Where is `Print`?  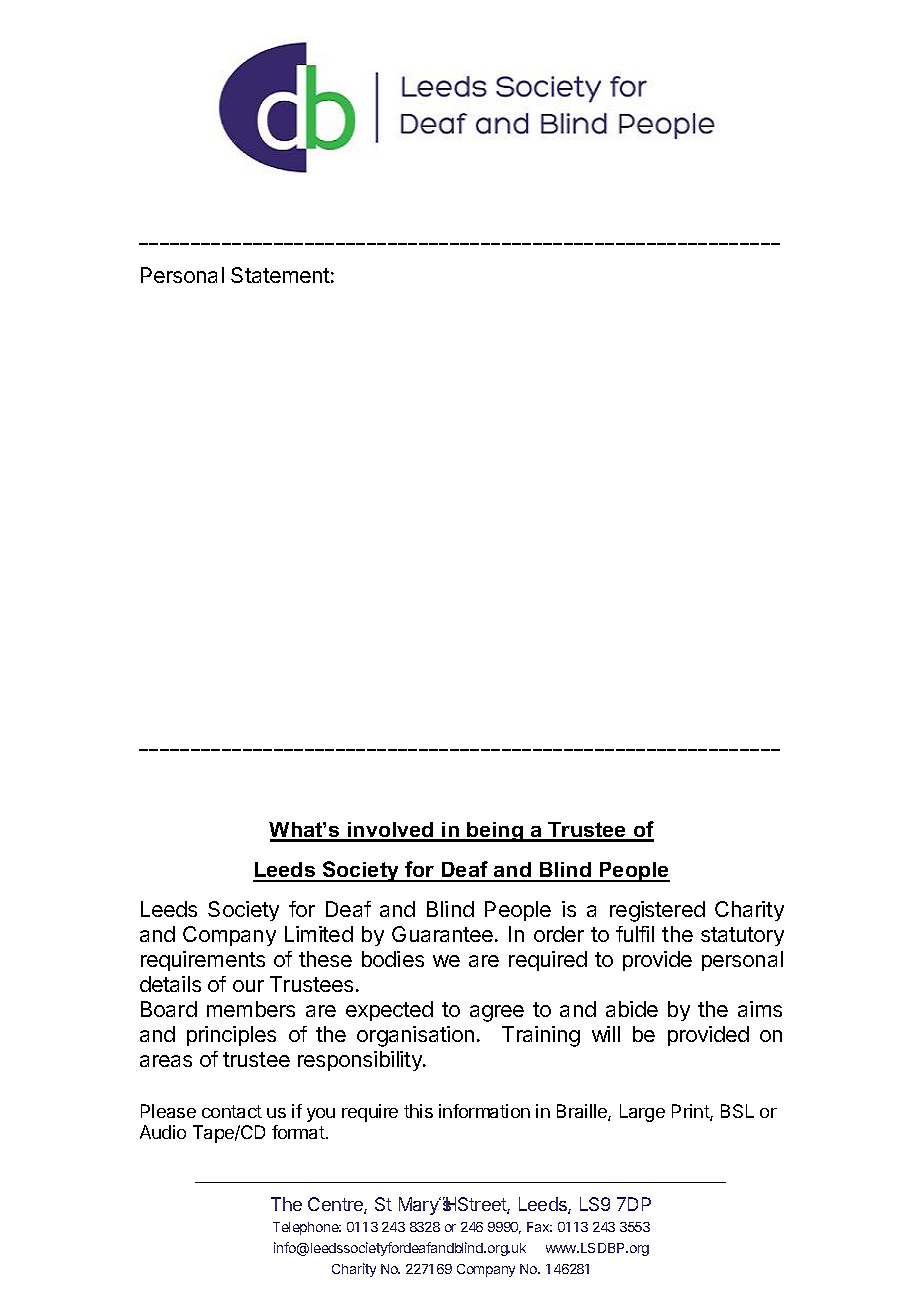
Print is located at coordinates (691, 1112).
